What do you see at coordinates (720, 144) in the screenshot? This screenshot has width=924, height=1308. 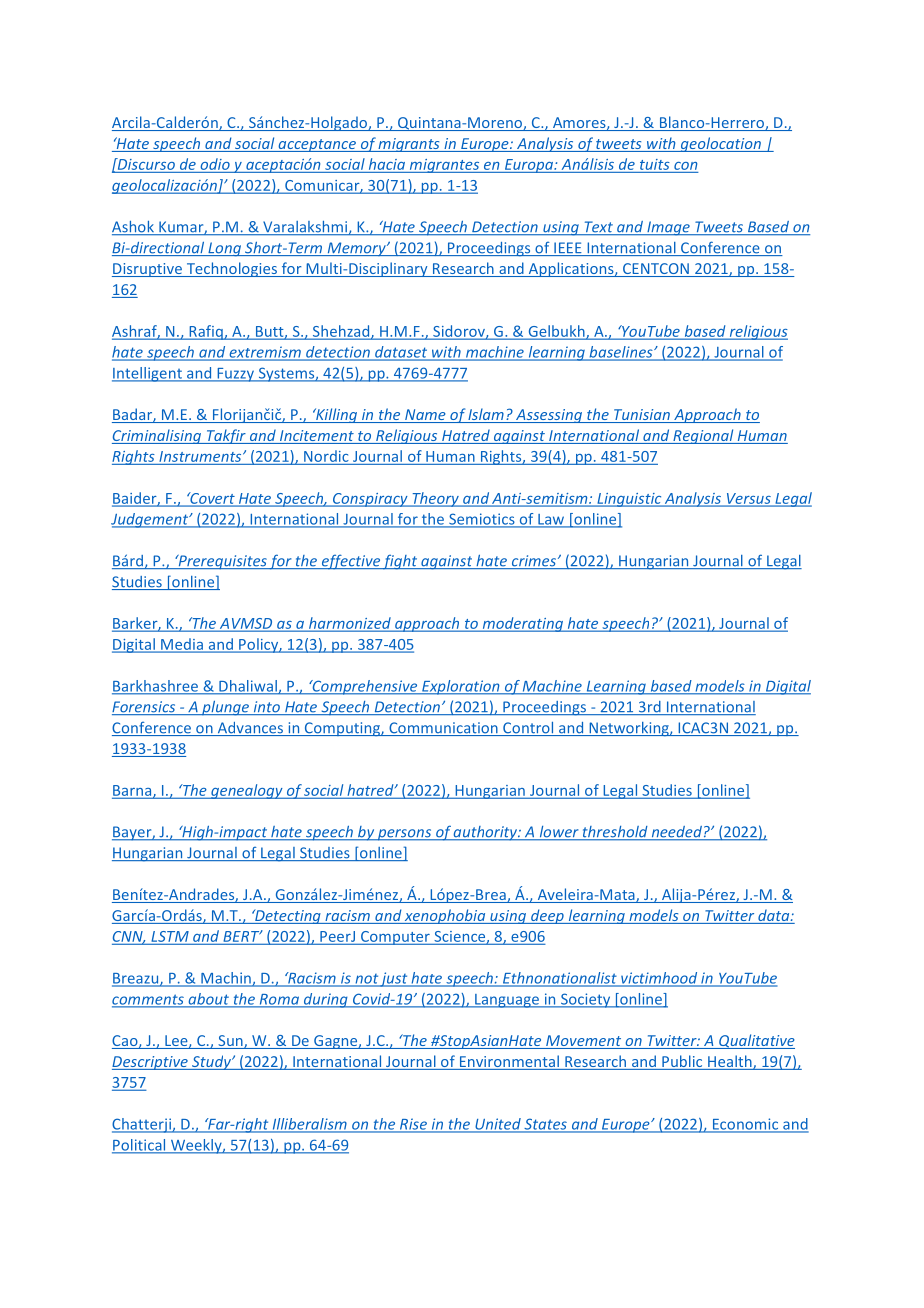 I see `geolocation` at bounding box center [720, 144].
